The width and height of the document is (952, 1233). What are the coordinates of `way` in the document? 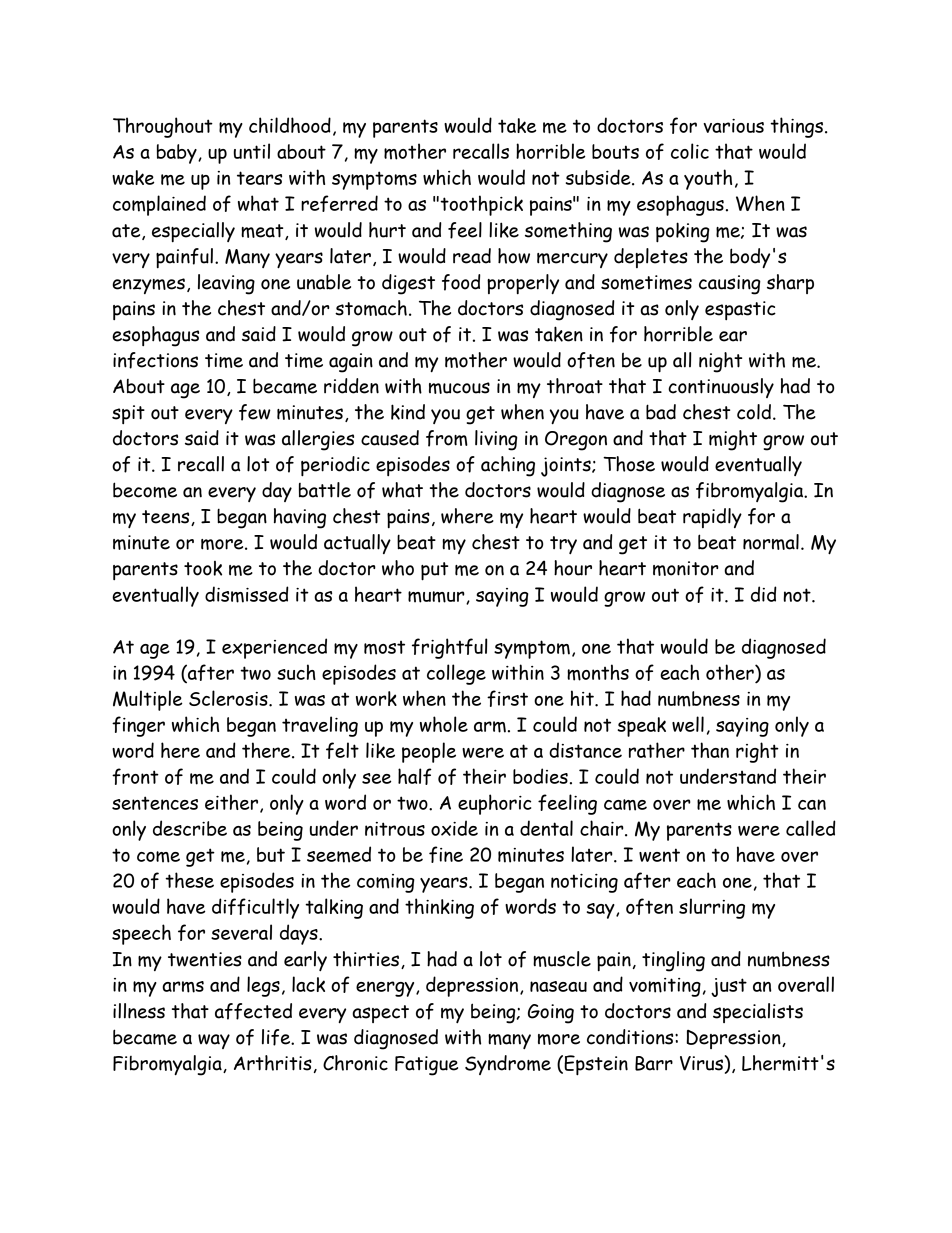 It's located at (214, 1041).
